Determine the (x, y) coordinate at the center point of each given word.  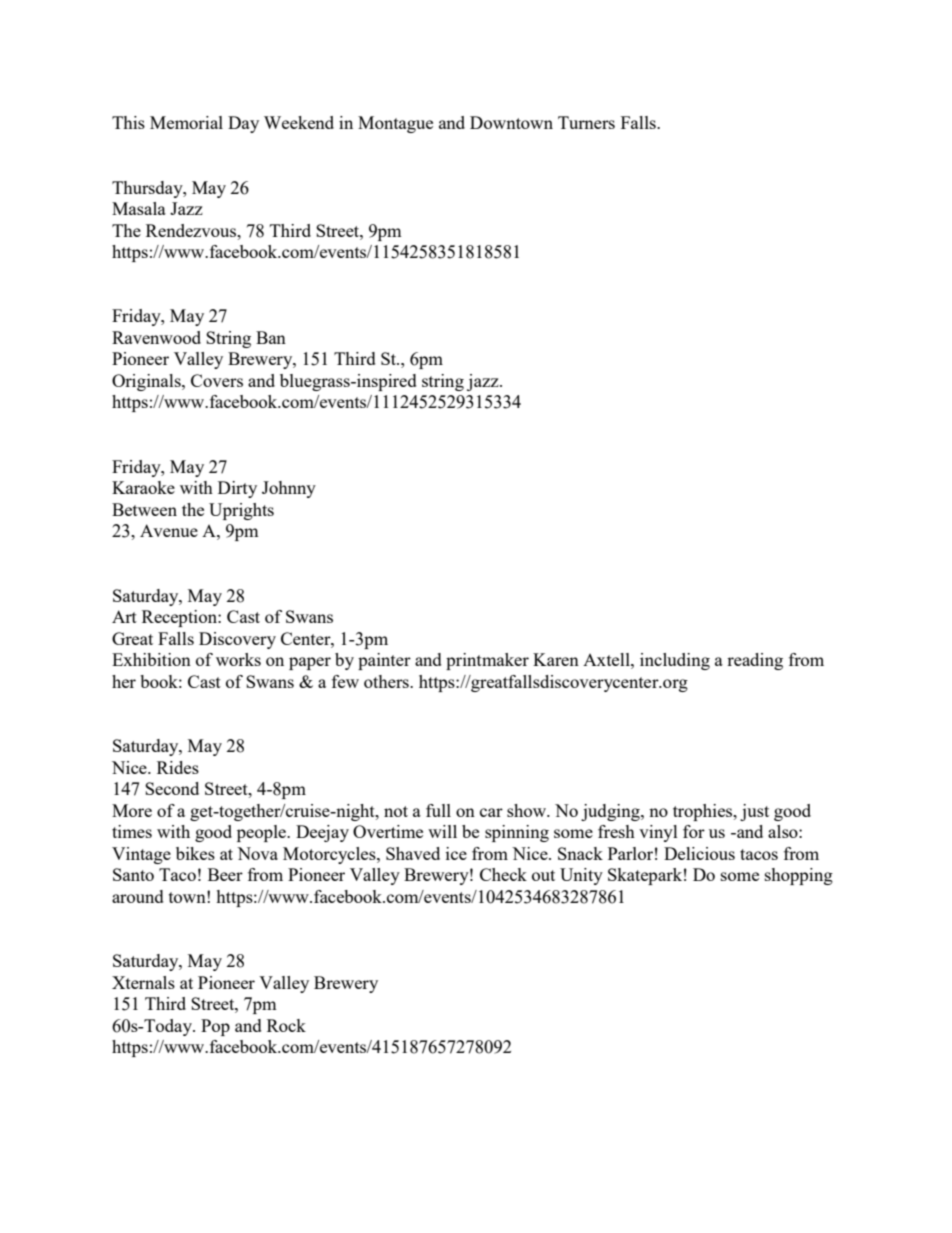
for (694, 831)
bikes (195, 853)
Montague (395, 124)
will (442, 831)
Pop (215, 1027)
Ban (271, 337)
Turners (586, 122)
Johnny (289, 489)
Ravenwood (156, 337)
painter (384, 661)
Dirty (237, 489)
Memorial (186, 122)
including (675, 661)
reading (755, 661)
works (238, 659)
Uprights (241, 511)
